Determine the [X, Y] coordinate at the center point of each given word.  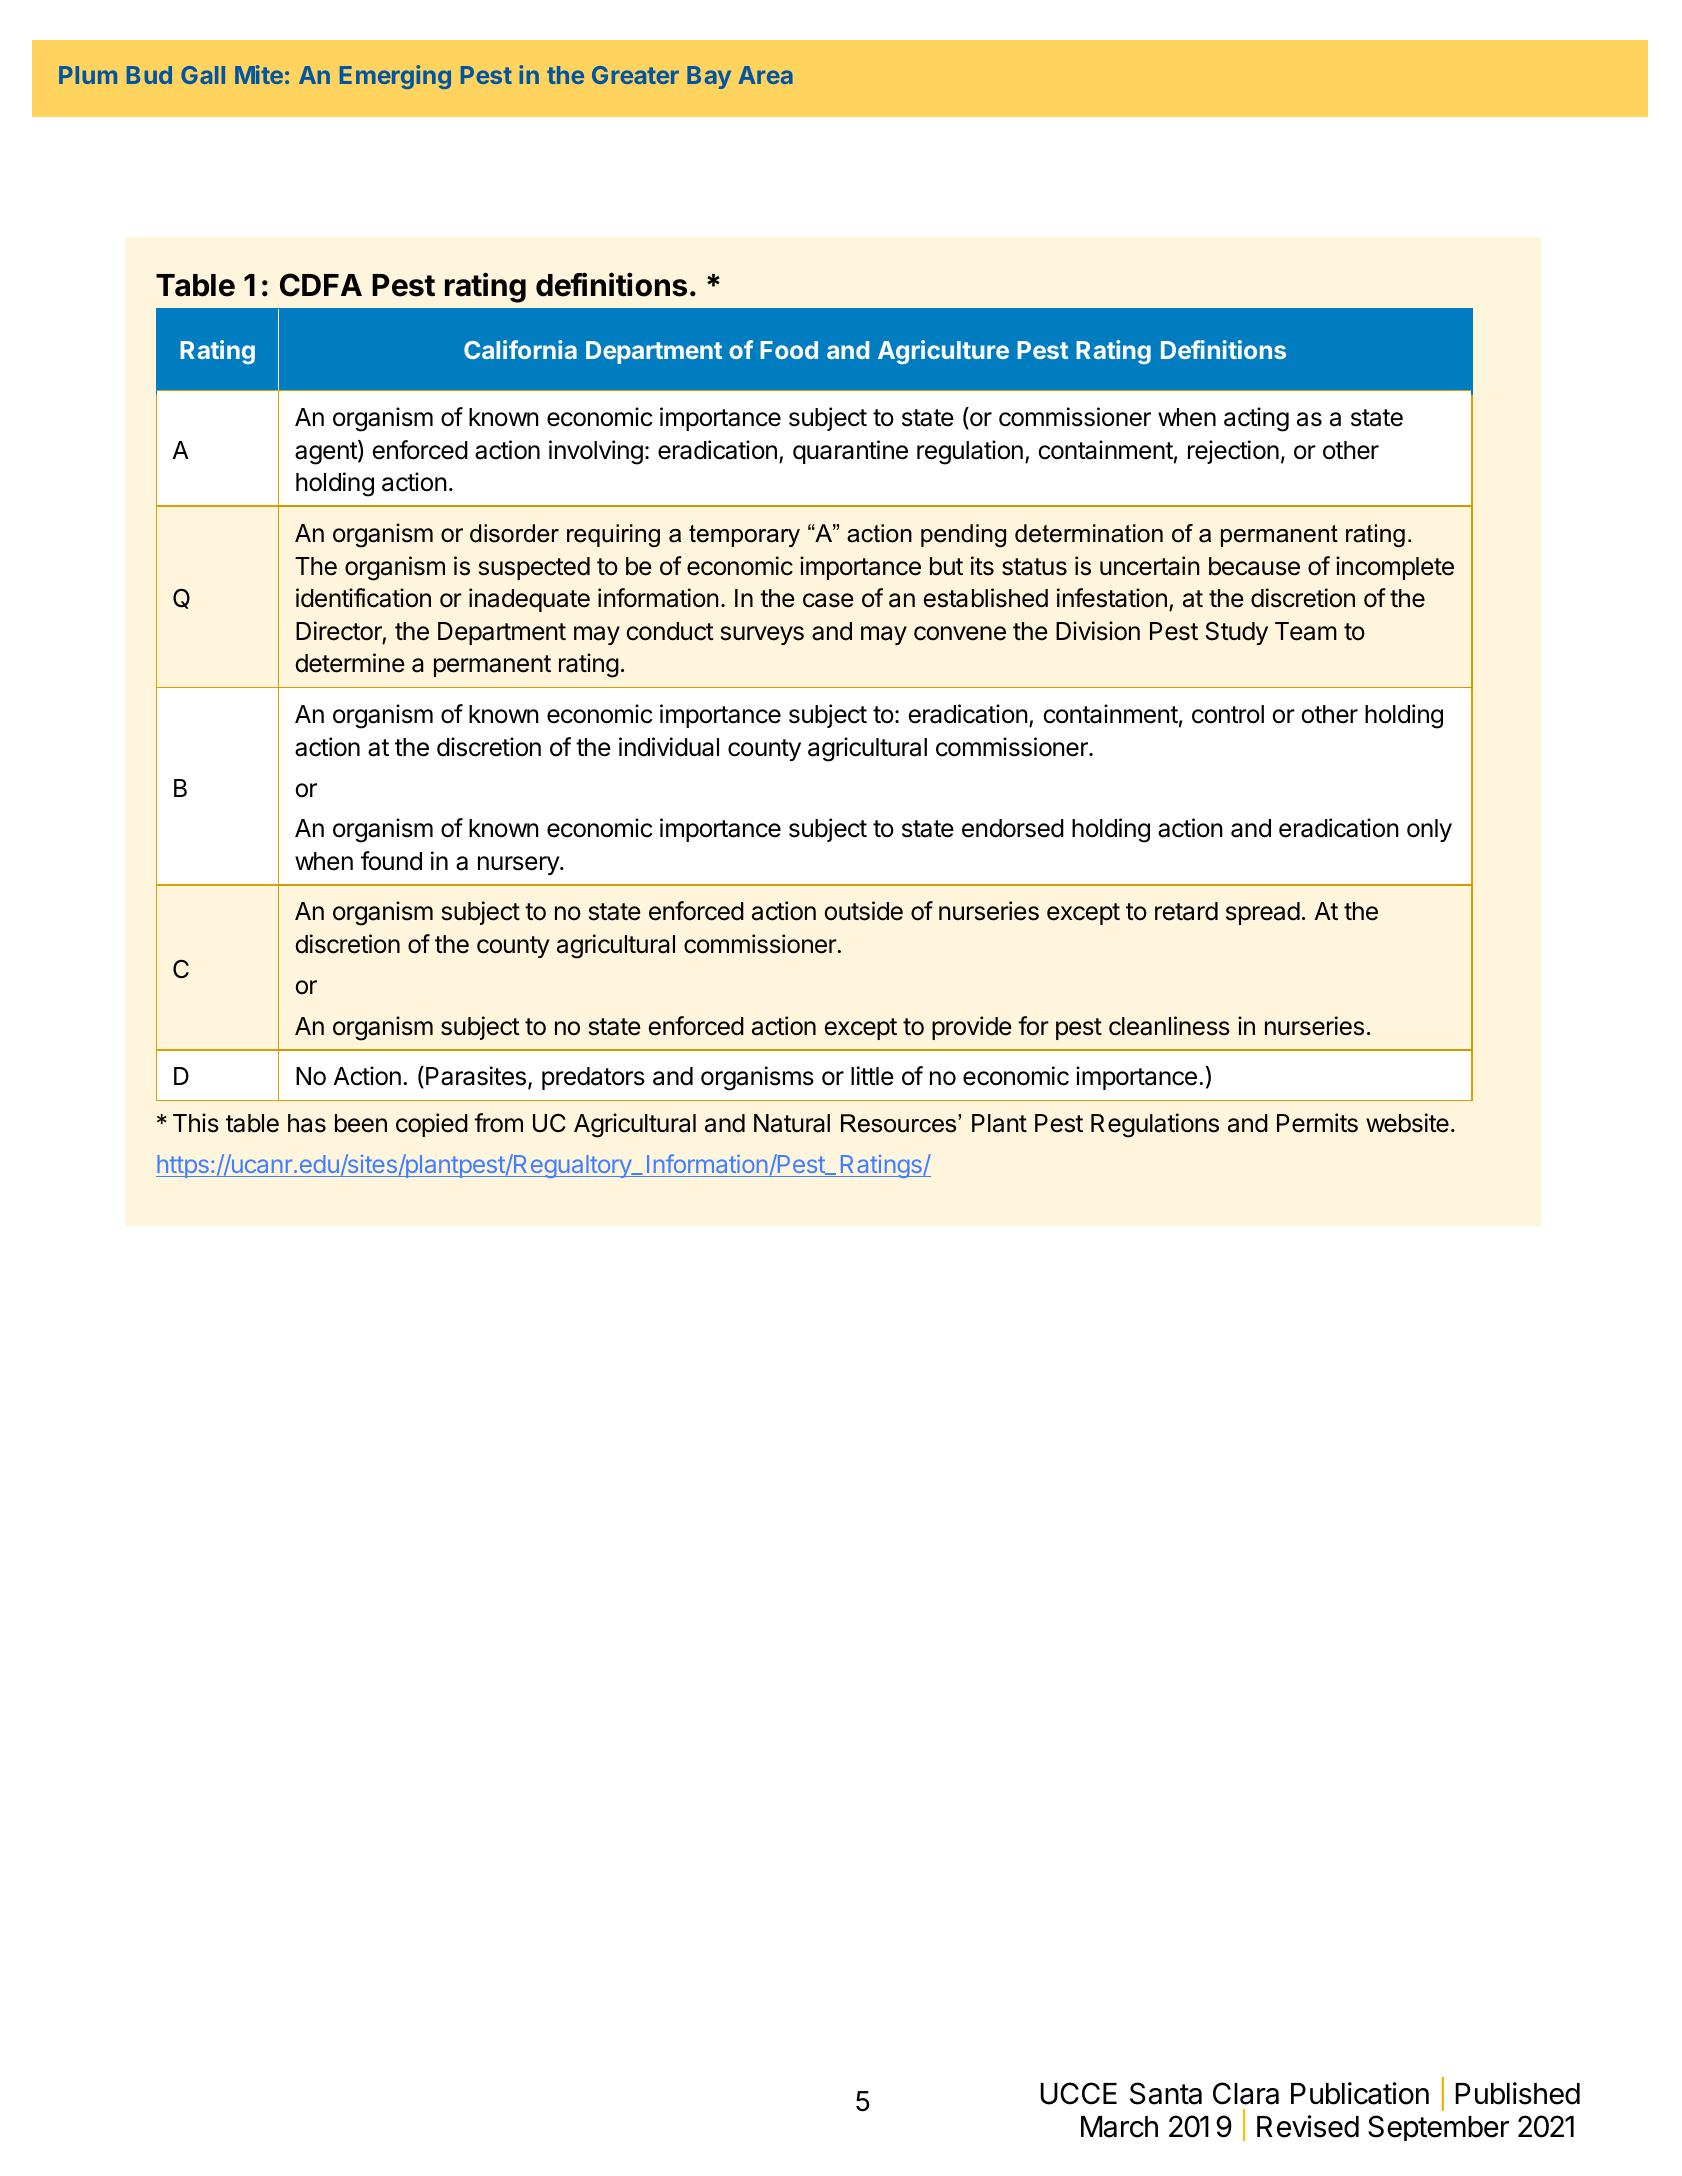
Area [765, 75]
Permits [1317, 1123]
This [196, 1123]
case [828, 600]
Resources [900, 1123]
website [1407, 1123]
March [1119, 2127]
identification [363, 598]
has [307, 1123]
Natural [792, 1123]
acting [1256, 419]
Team [1306, 631]
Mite [259, 74]
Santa [1166, 2093]
